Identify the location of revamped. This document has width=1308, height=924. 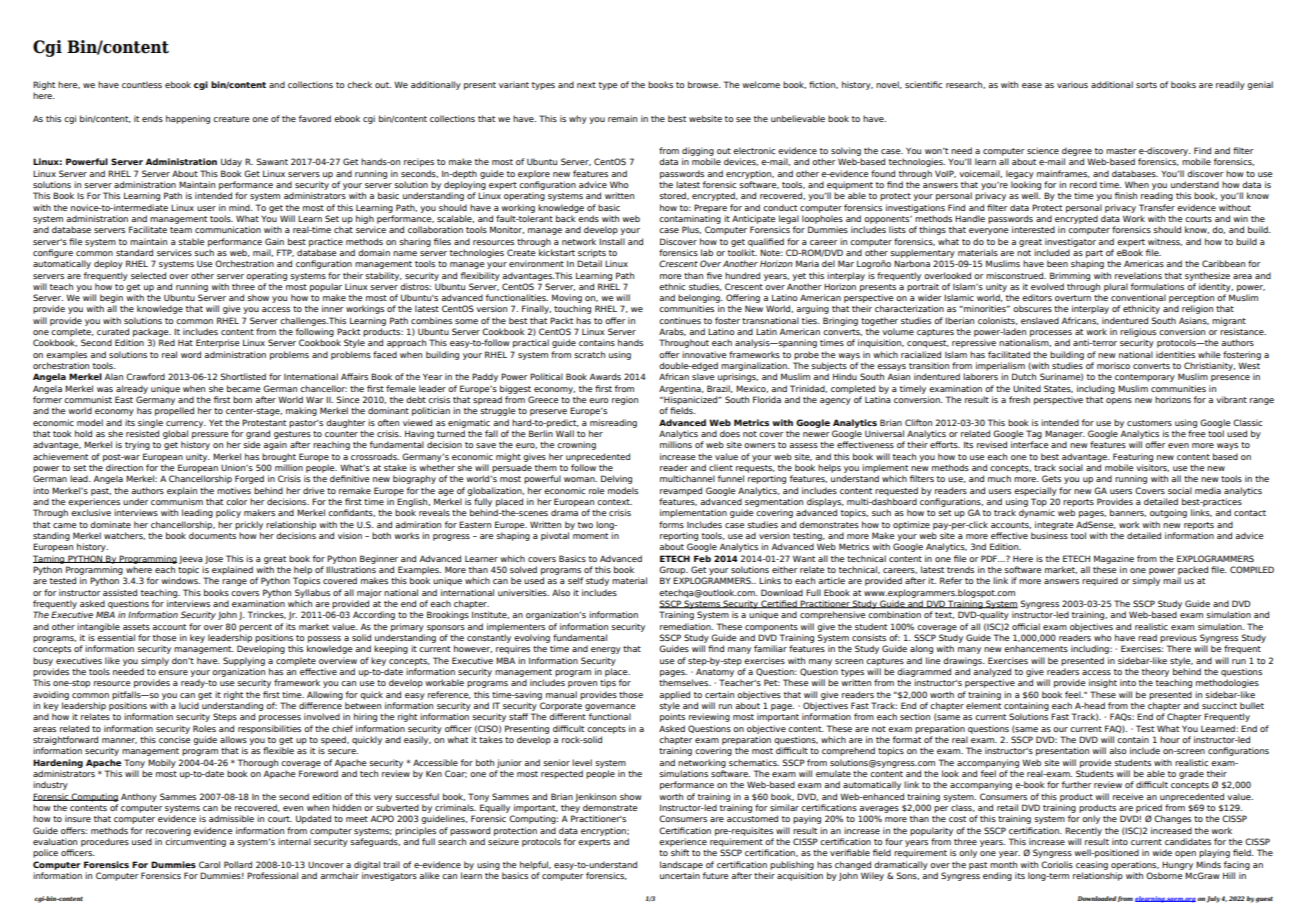
(681, 491).
